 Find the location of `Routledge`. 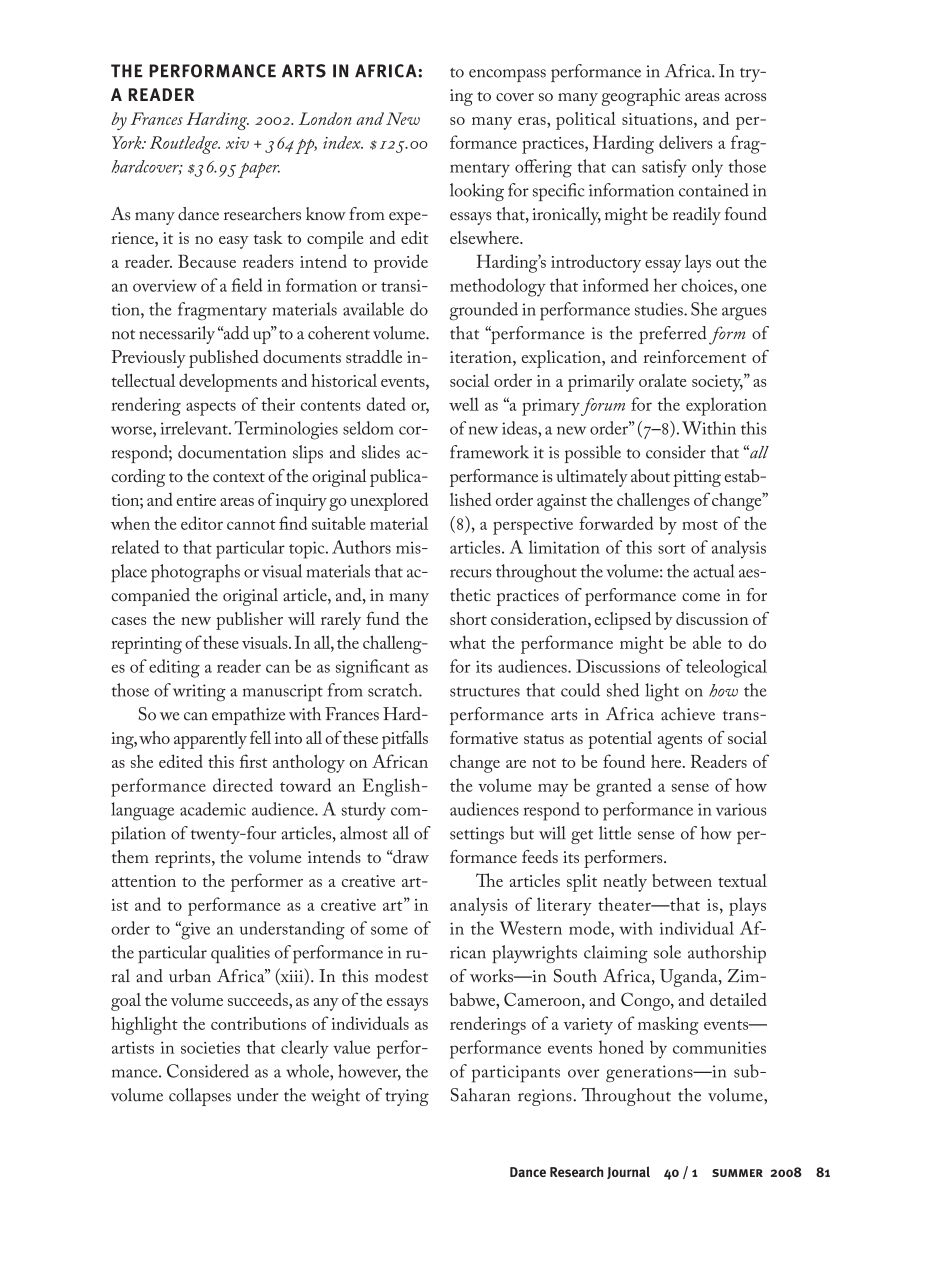

Routledge is located at coordinates (185, 145).
